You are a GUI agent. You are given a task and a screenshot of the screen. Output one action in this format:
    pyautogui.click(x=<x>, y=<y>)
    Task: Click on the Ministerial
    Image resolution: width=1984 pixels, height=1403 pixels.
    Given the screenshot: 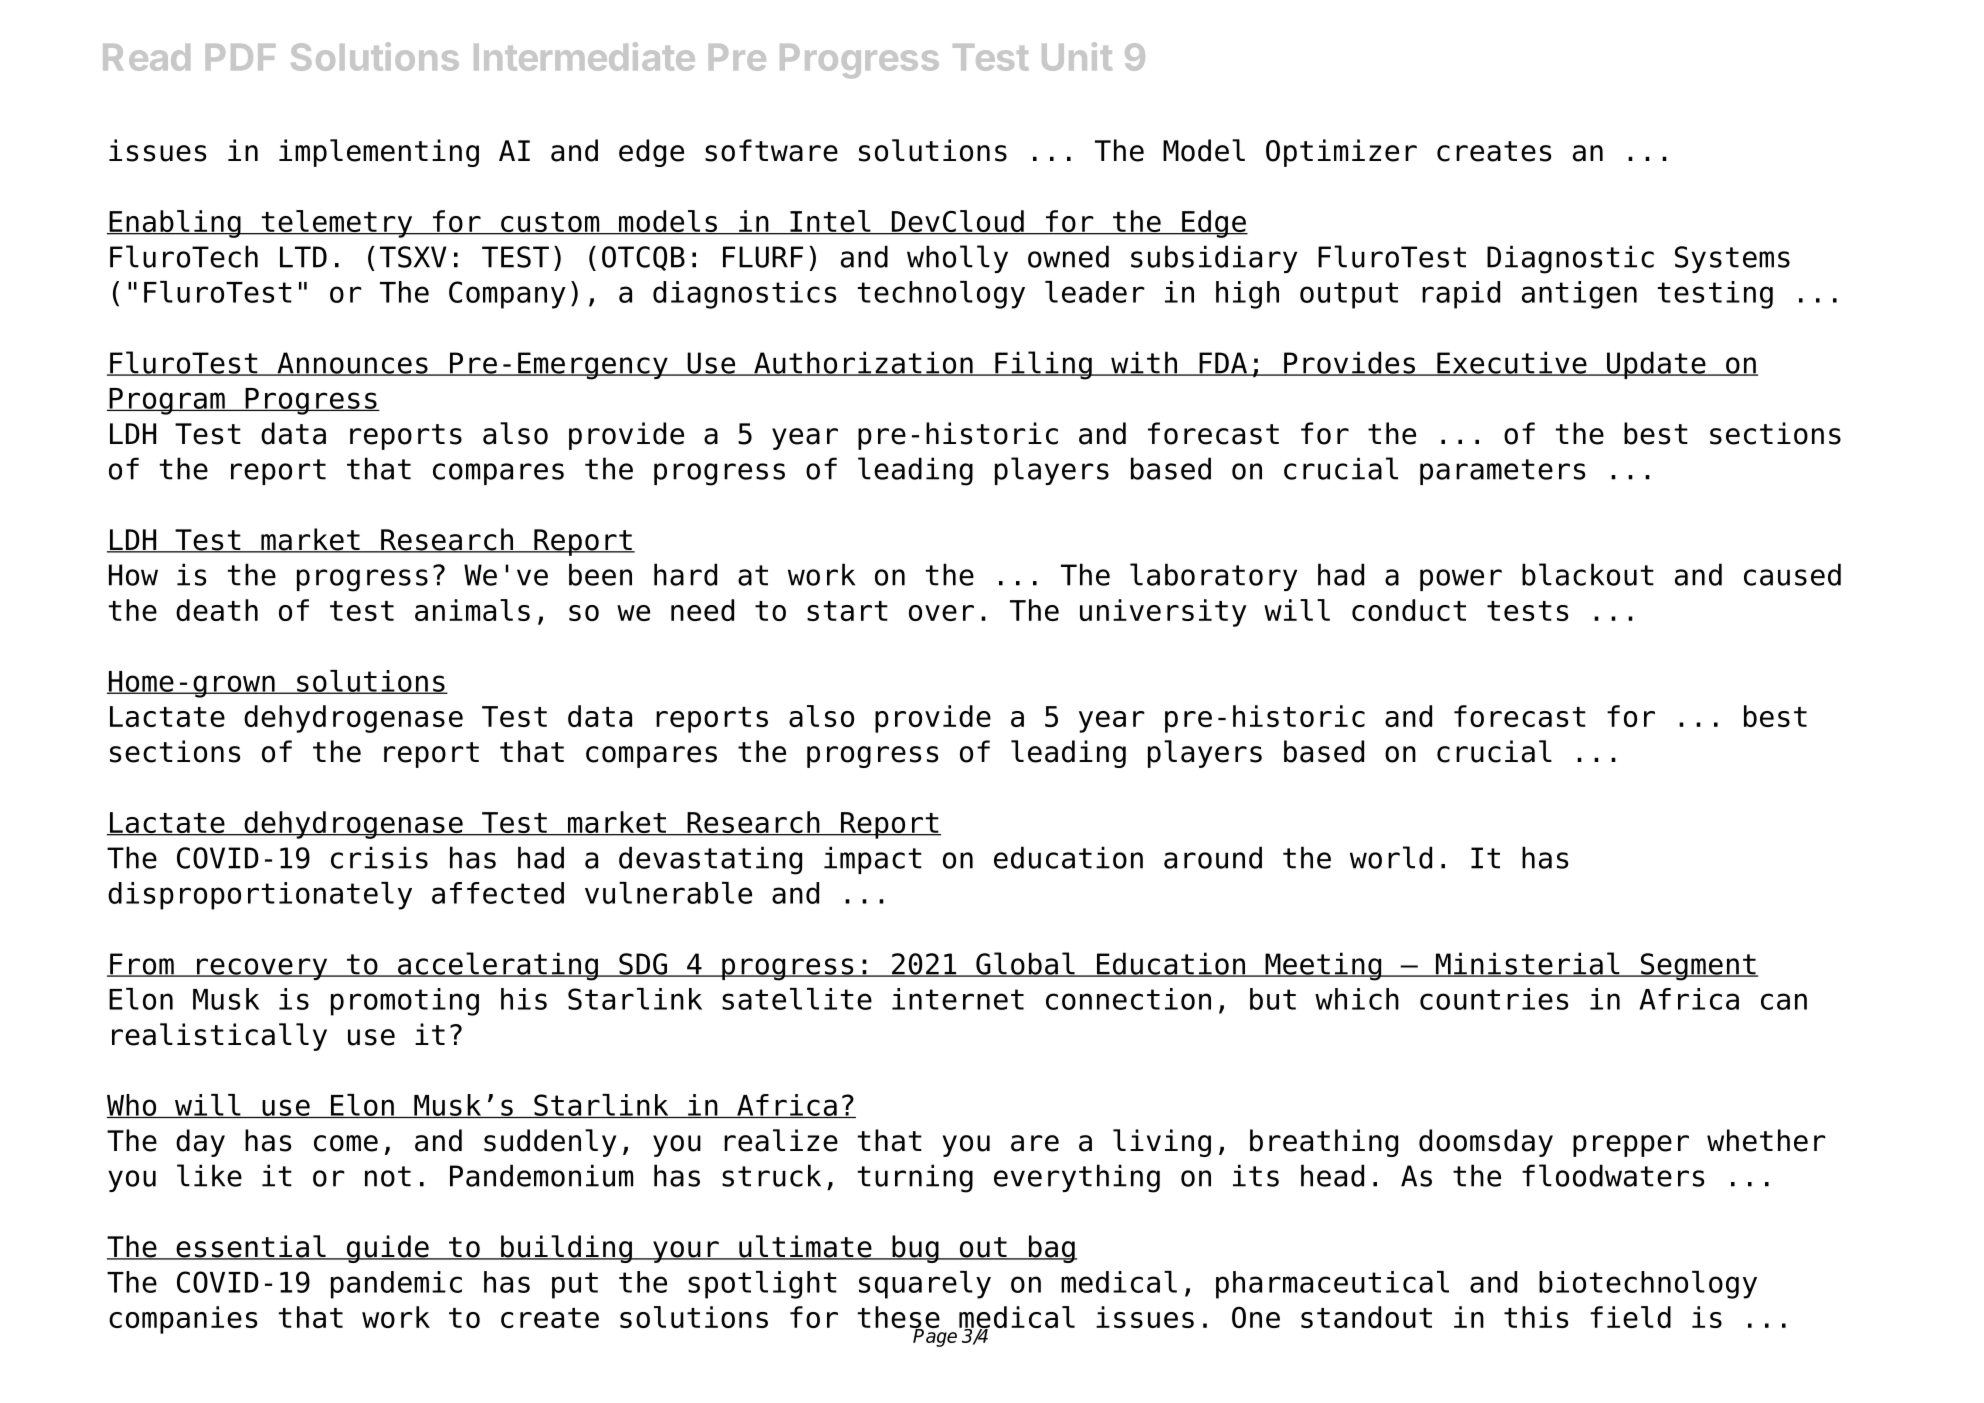 What is the action you would take?
    pyautogui.click(x=1527, y=964)
